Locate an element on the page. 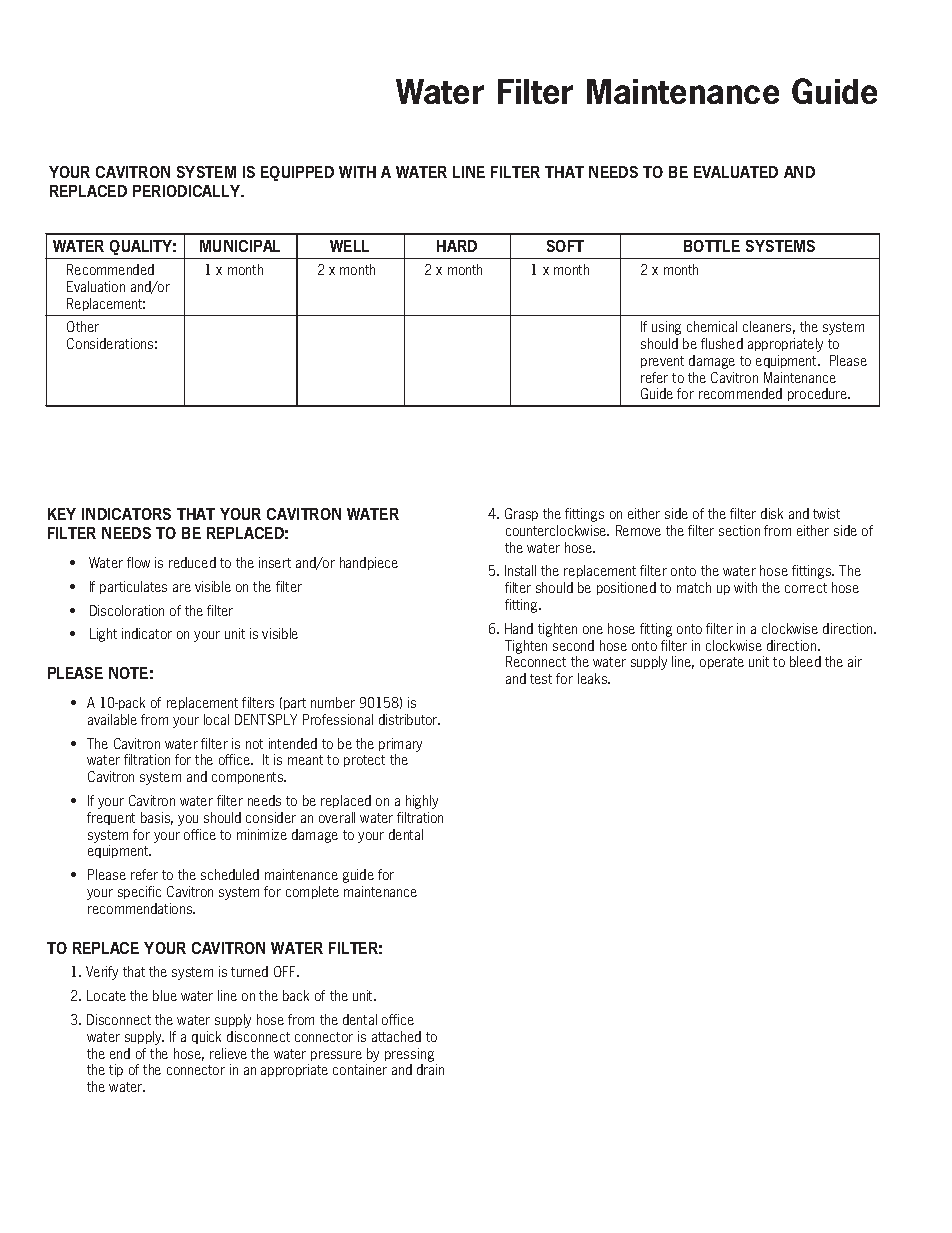 The width and height of the document is (952, 1233). operate is located at coordinates (722, 663).
